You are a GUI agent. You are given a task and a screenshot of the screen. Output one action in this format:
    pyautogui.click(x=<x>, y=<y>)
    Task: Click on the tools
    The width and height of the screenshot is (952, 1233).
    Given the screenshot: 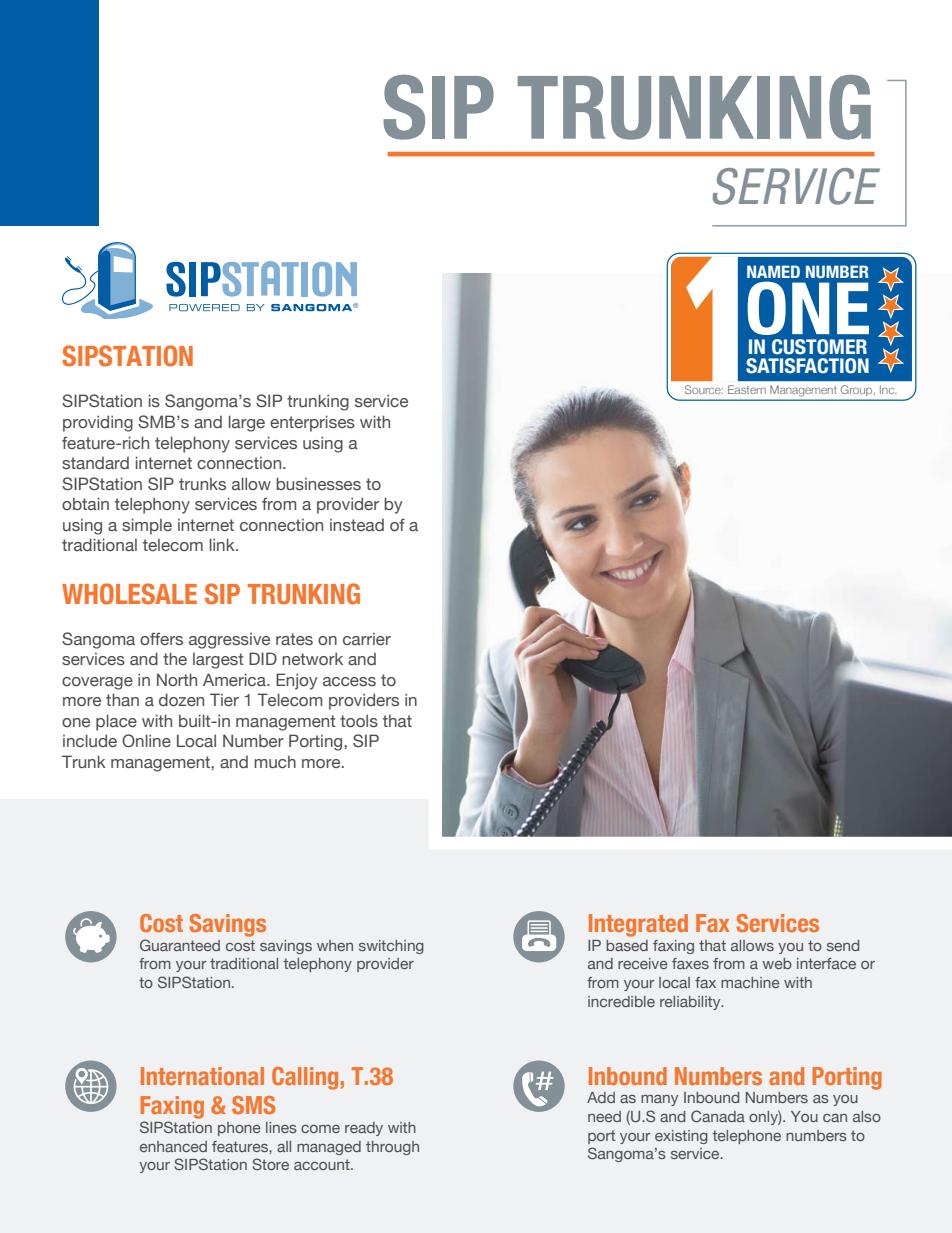 What is the action you would take?
    pyautogui.click(x=359, y=720)
